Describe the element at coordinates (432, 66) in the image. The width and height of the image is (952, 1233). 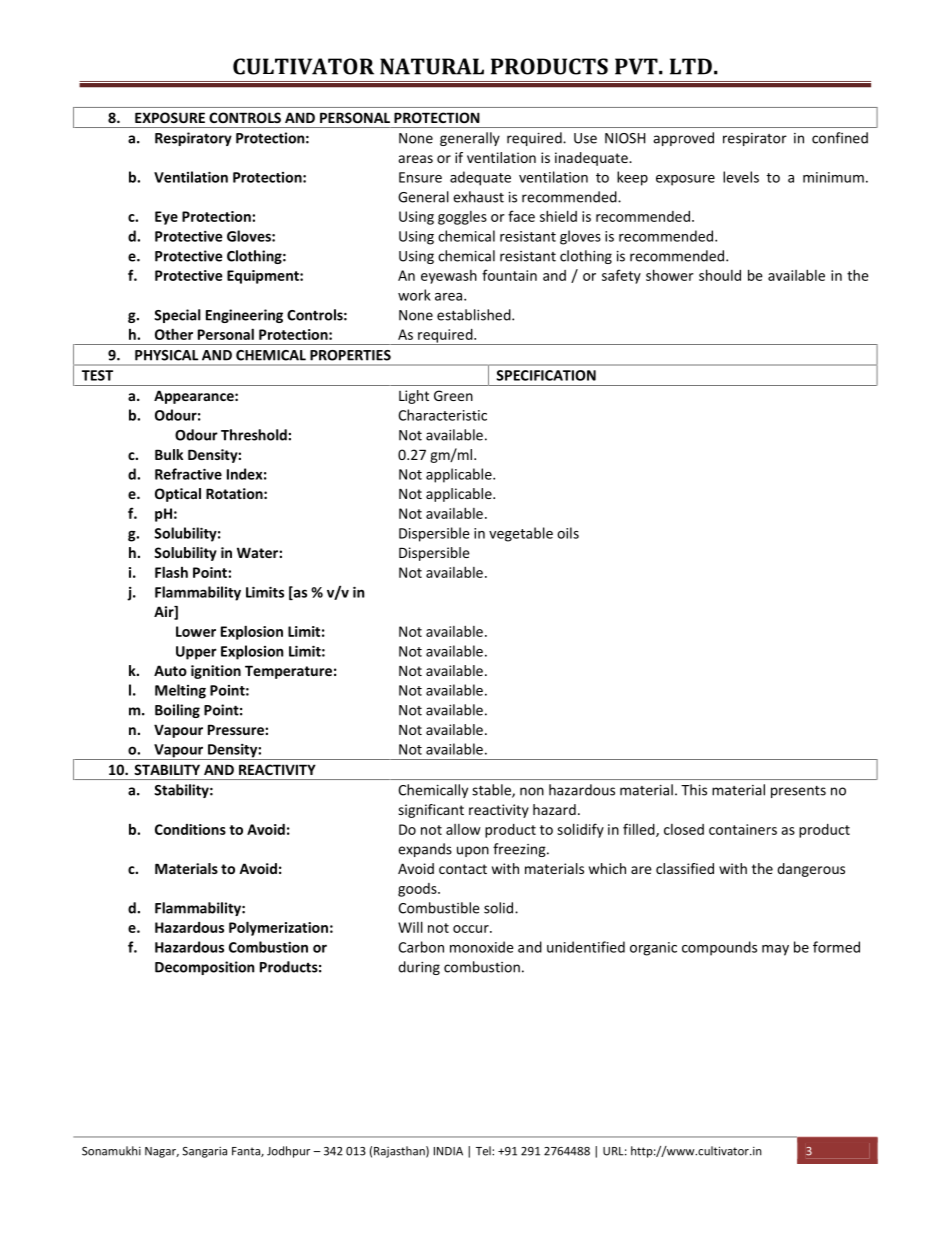
I see `NATURAL` at that location.
